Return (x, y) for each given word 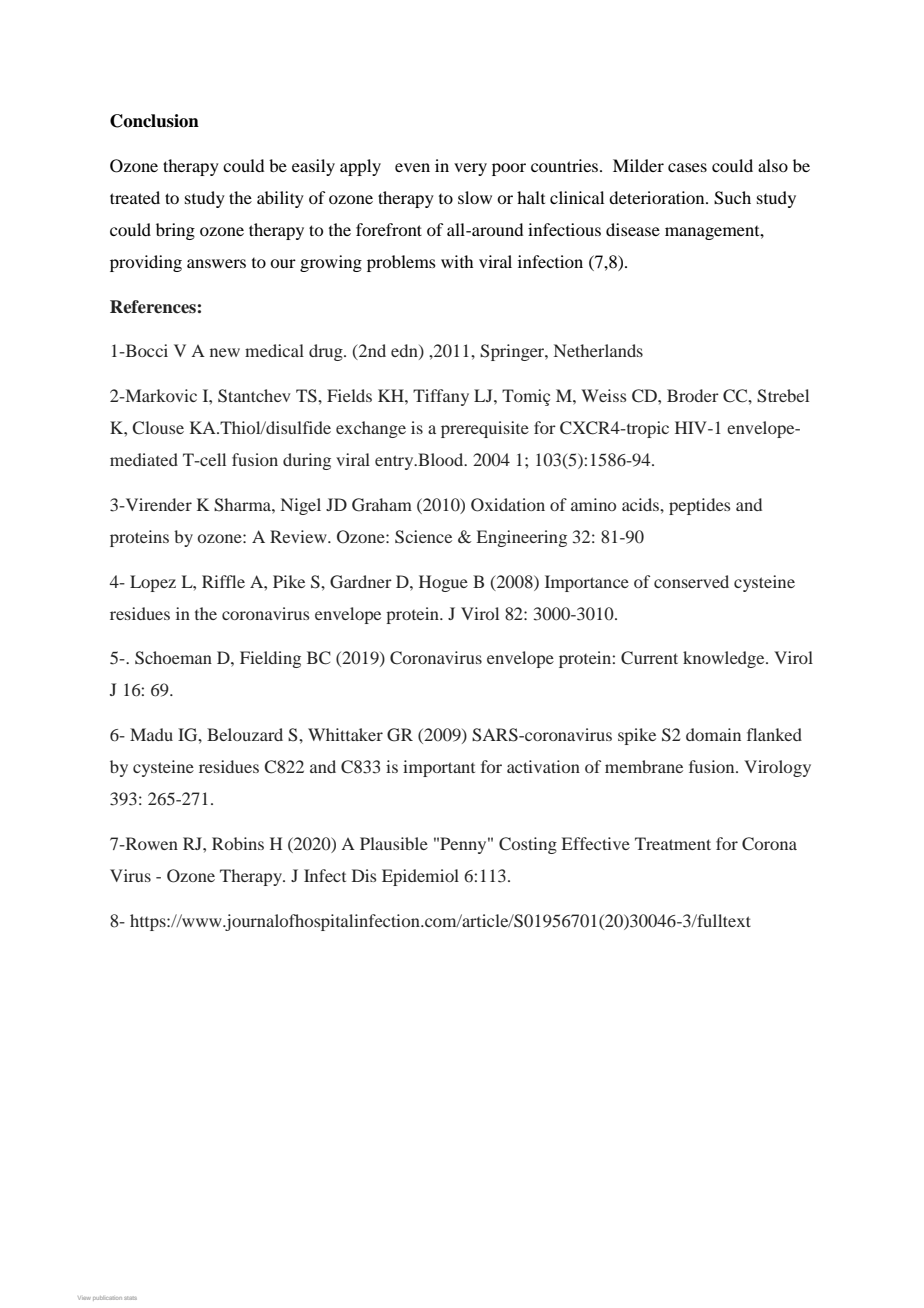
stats (130, 1298)
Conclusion (154, 121)
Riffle (223, 581)
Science (423, 537)
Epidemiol (420, 877)
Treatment (673, 843)
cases (687, 167)
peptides (699, 506)
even (412, 167)
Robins (238, 843)
